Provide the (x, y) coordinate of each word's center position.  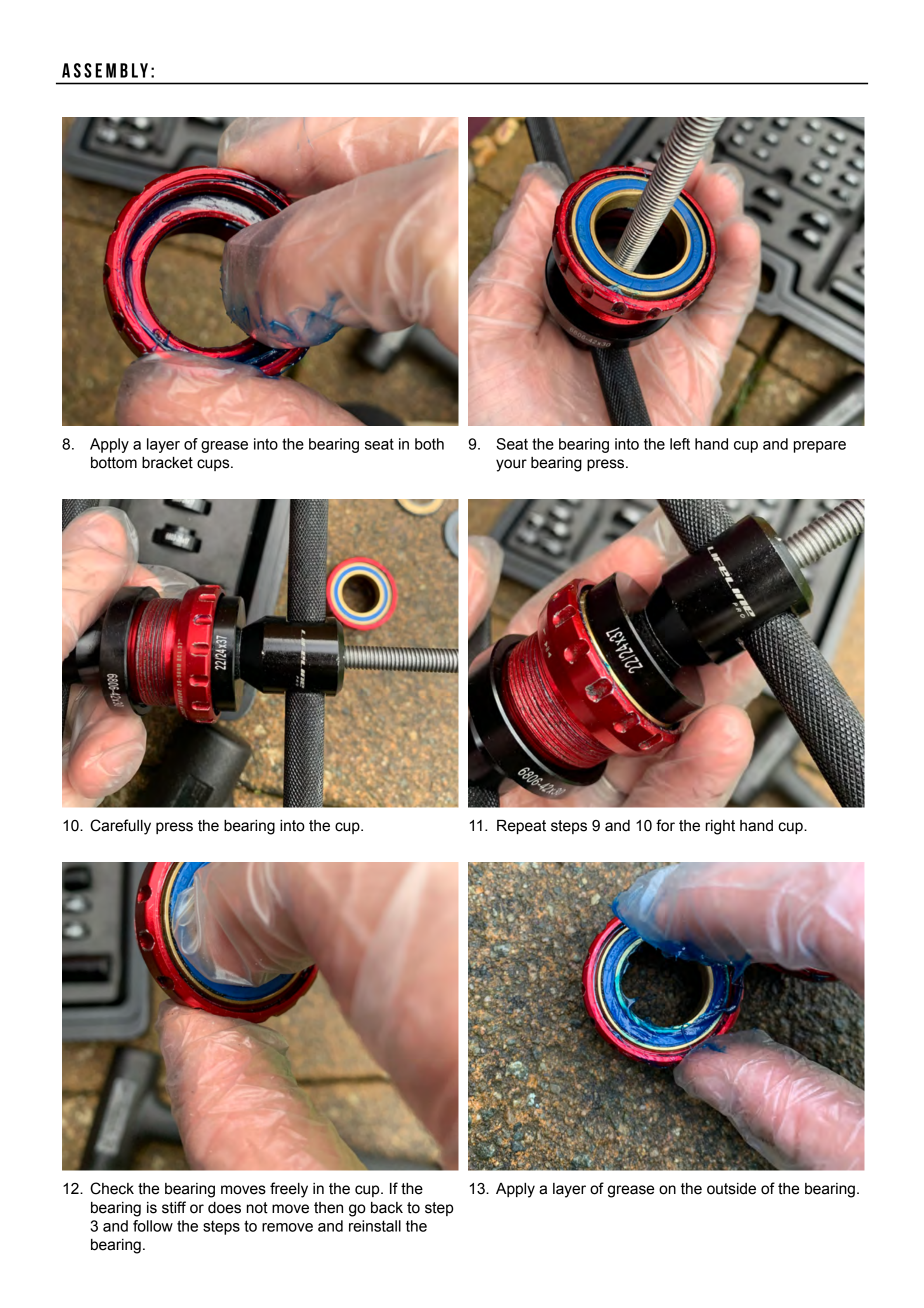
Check (112, 1188)
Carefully (120, 827)
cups (214, 465)
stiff (174, 1207)
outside (731, 1189)
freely (289, 1190)
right (720, 827)
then (328, 1208)
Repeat (521, 827)
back (387, 1208)
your (511, 465)
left (680, 444)
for (665, 825)
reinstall (375, 1226)
